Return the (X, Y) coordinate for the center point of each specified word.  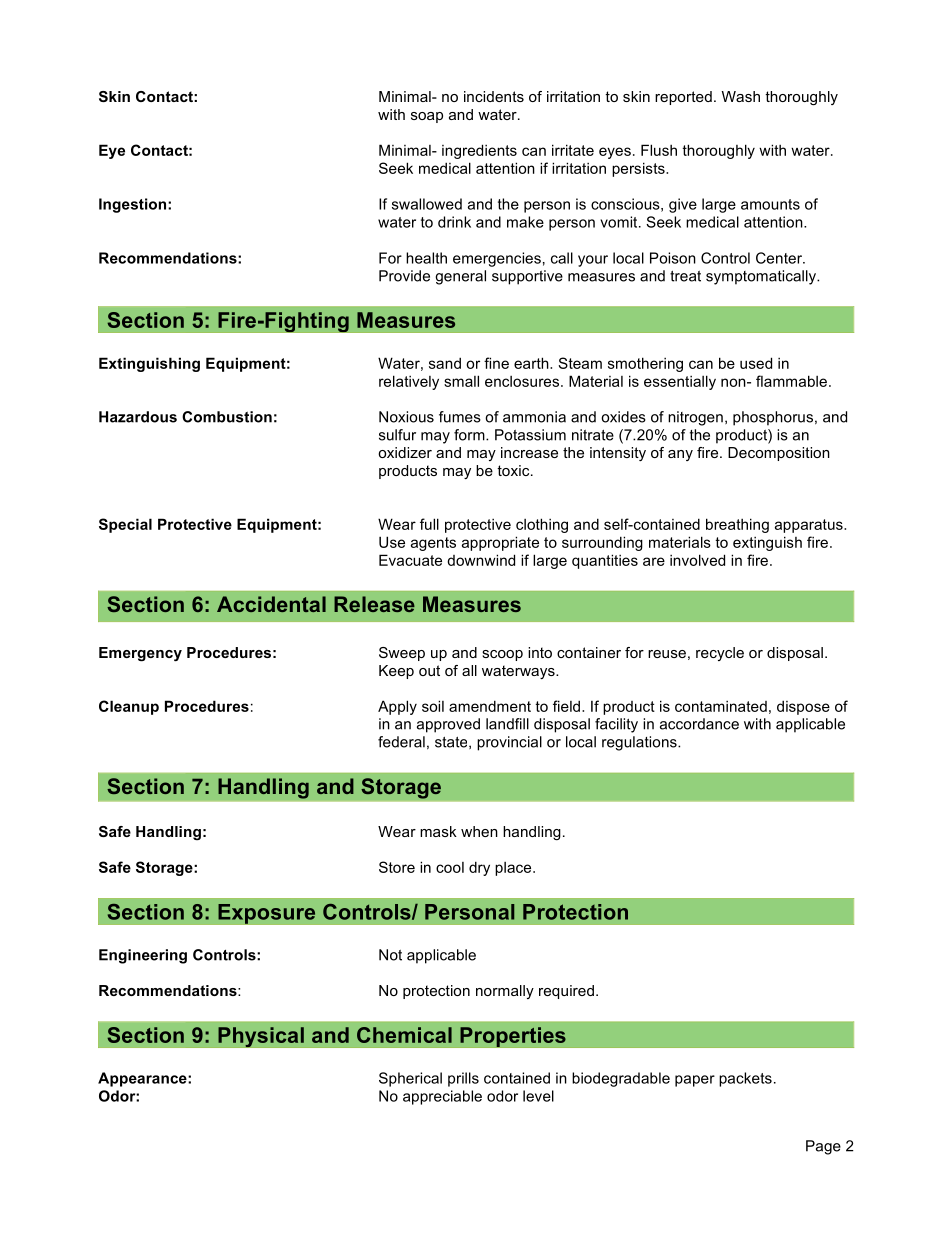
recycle (720, 654)
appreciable (442, 1097)
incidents (494, 96)
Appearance (143, 1079)
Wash (741, 96)
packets (745, 1079)
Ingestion (134, 205)
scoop (502, 655)
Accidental (271, 604)
